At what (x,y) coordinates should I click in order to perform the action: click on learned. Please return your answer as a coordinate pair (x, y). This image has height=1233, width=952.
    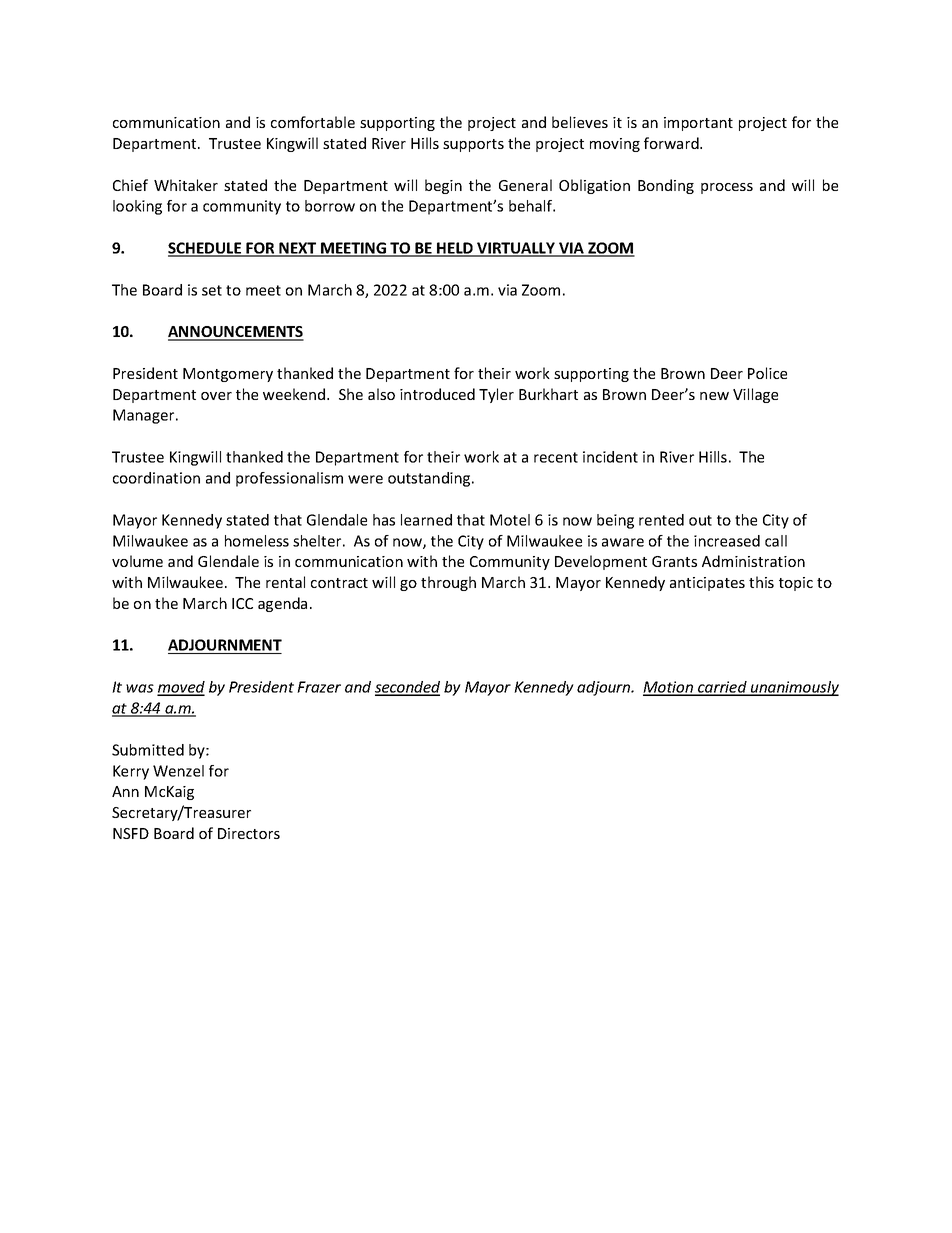
    Looking at the image, I should click on (426, 520).
